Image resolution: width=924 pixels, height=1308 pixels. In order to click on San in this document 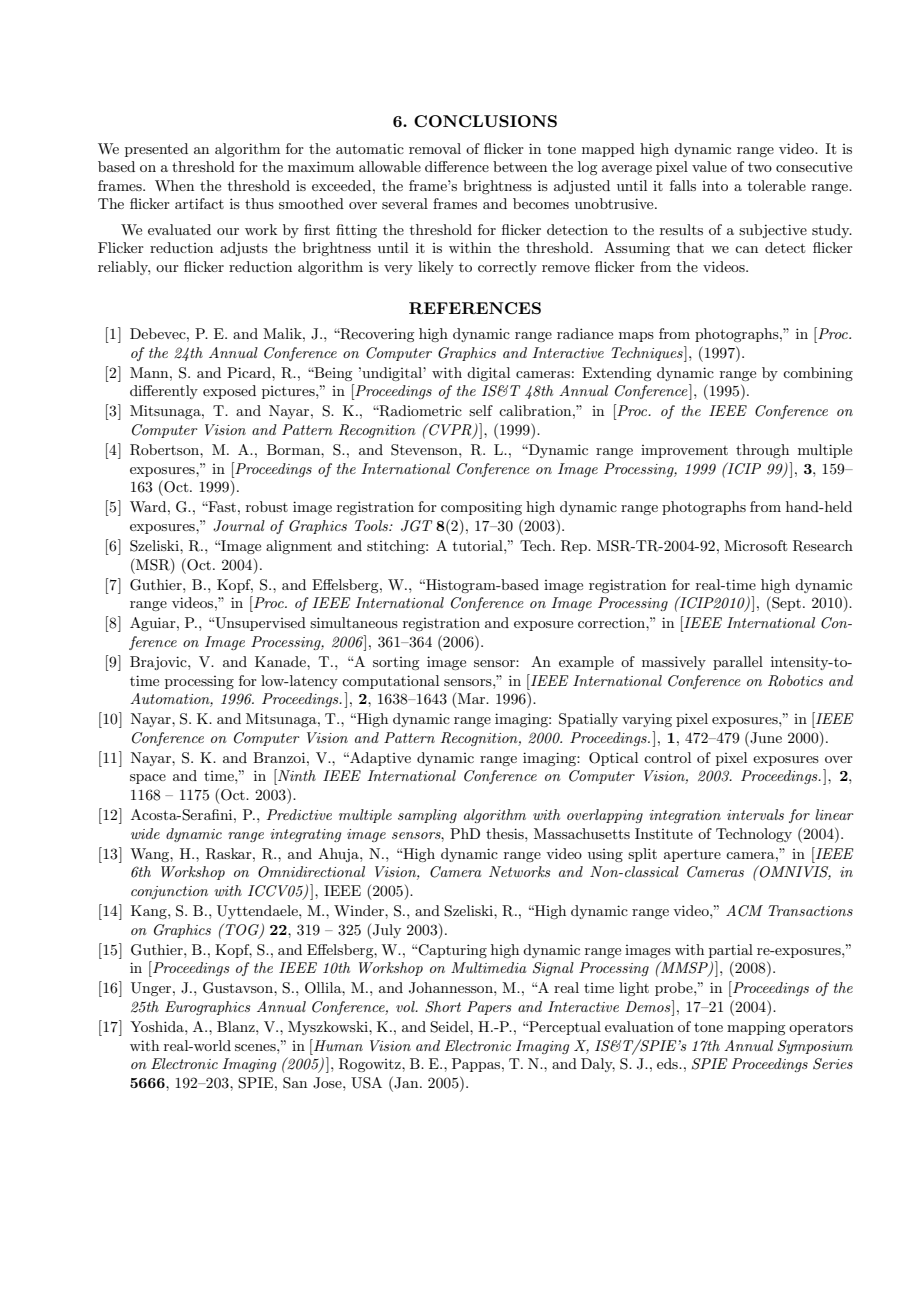, I will do `click(295, 1083)`.
